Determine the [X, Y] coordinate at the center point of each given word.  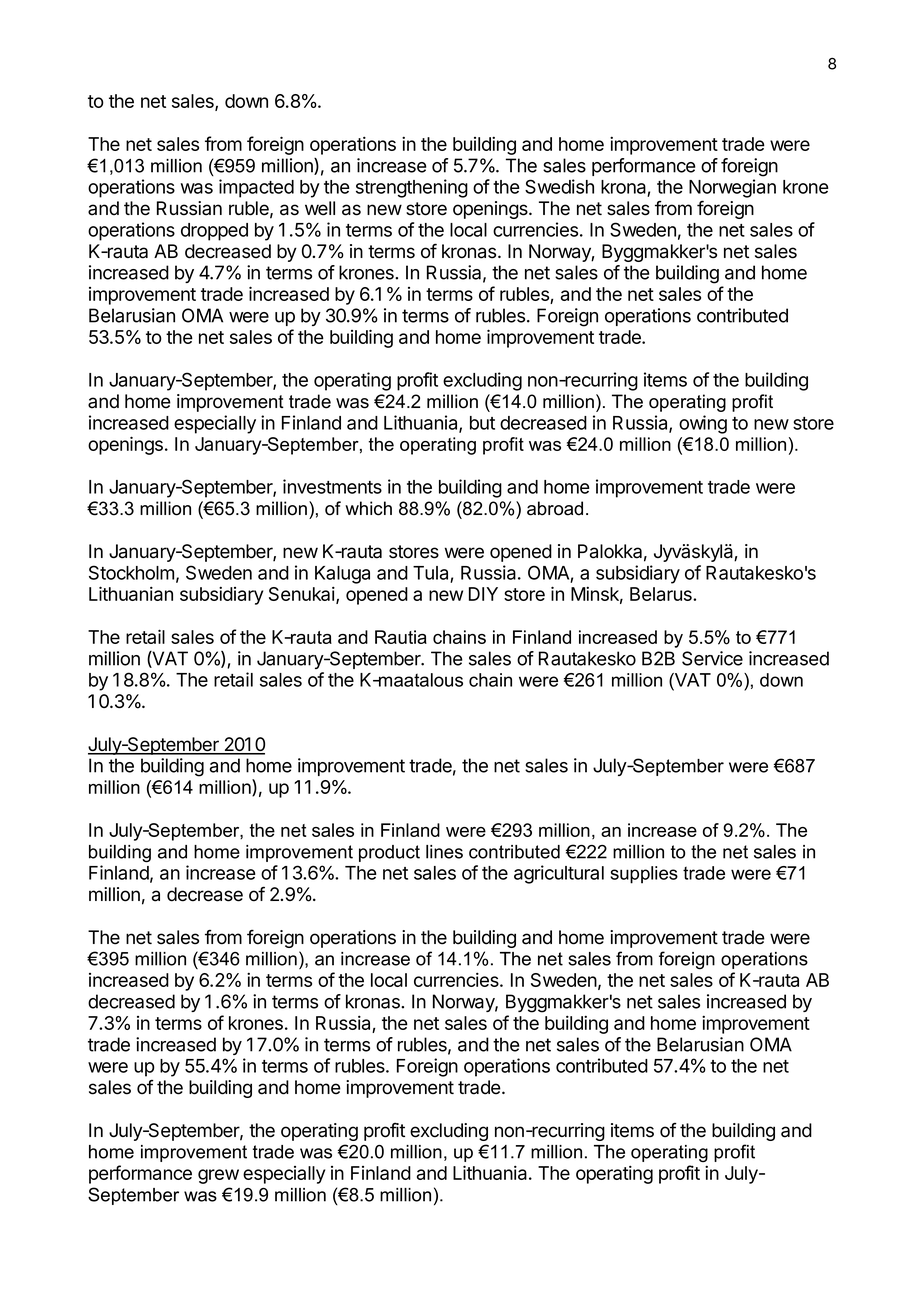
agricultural [559, 874]
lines [444, 852]
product [389, 853]
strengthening [412, 188]
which [368, 508]
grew [218, 1176]
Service [712, 658]
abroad [555, 508]
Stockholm [131, 572]
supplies [644, 875]
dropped [214, 232]
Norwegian [732, 188]
